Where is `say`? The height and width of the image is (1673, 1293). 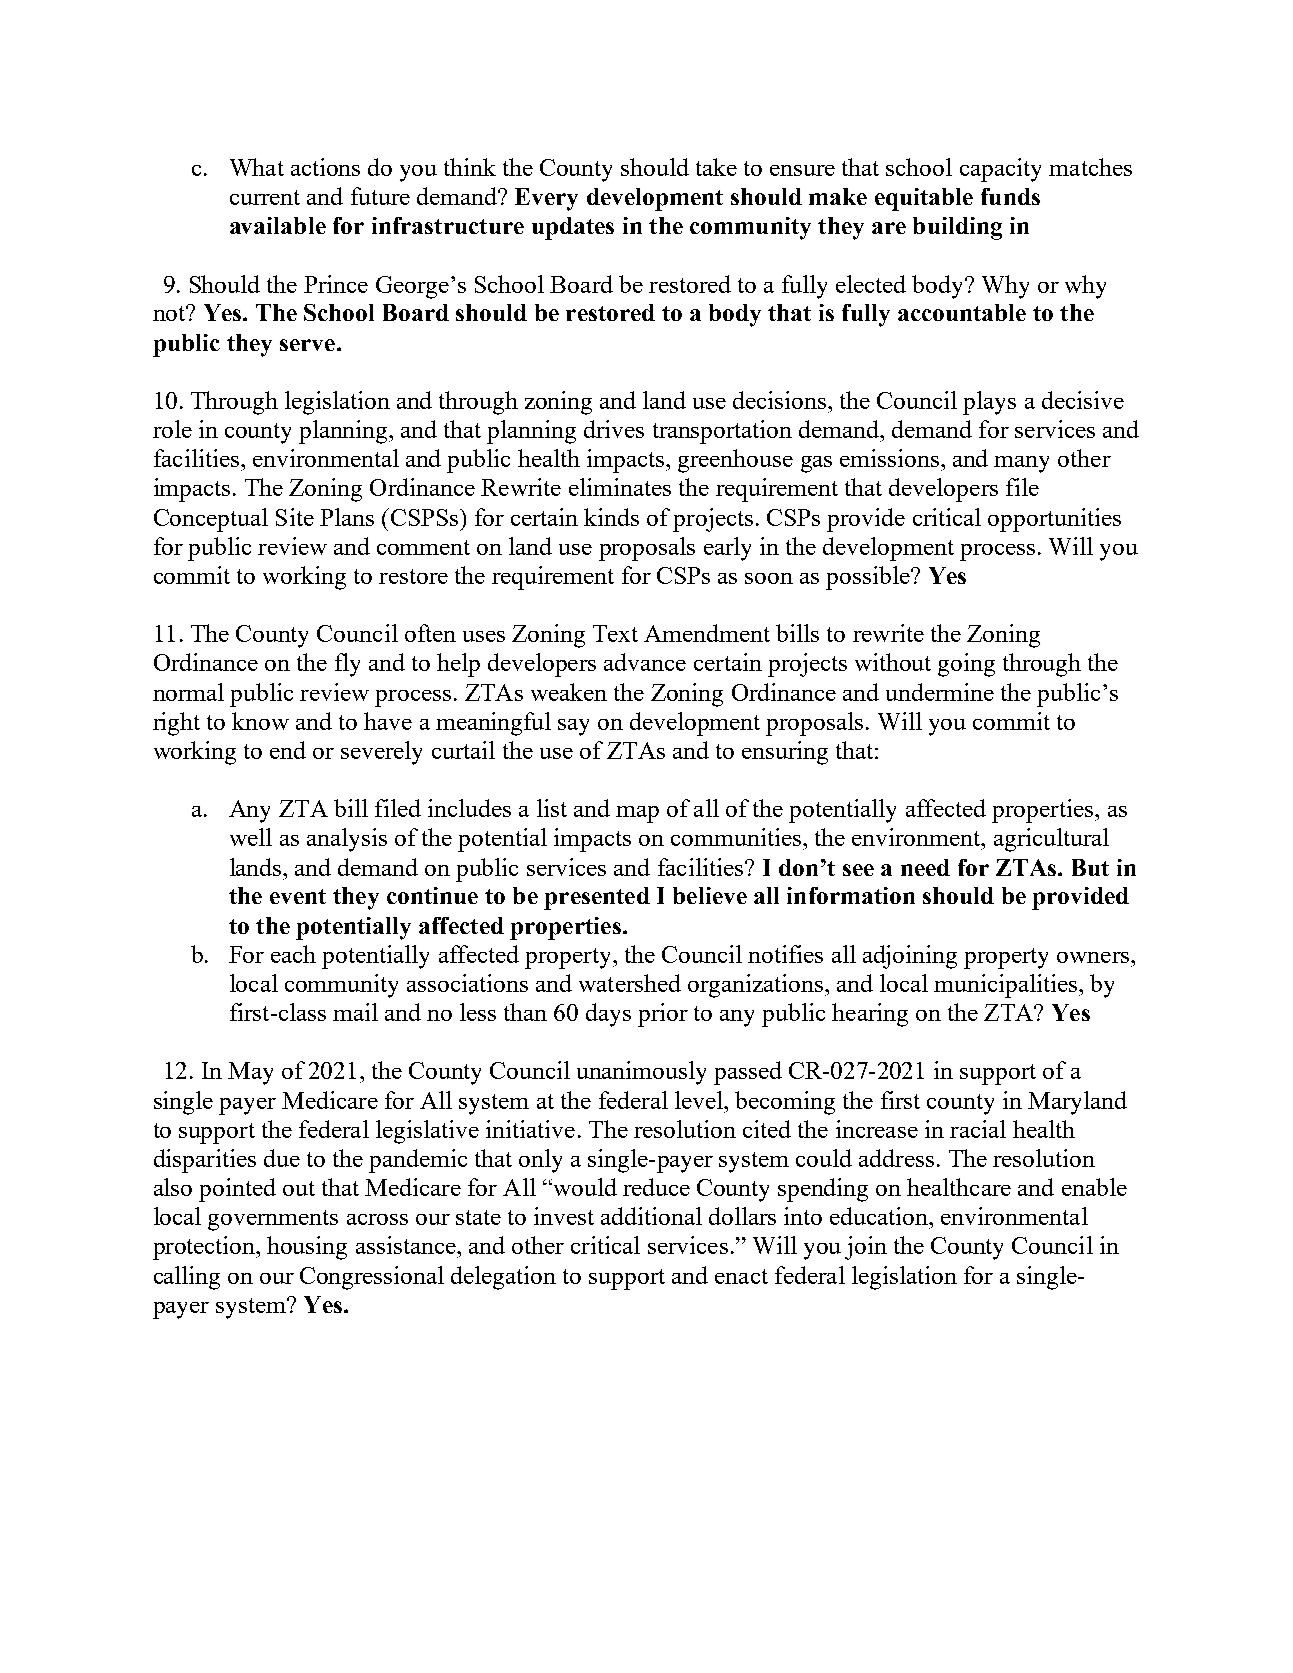
say is located at coordinates (573, 727).
